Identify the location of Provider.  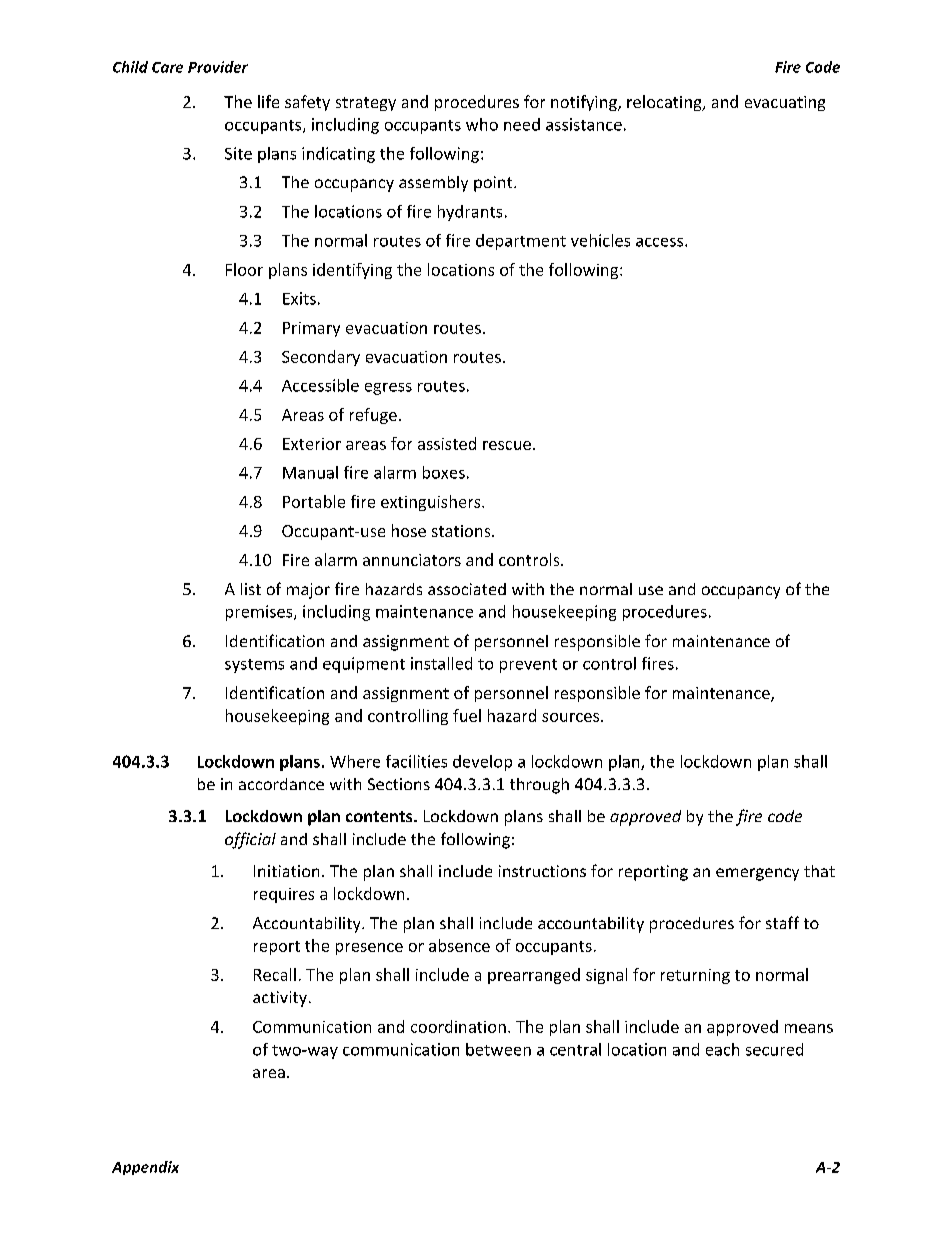
(218, 67).
